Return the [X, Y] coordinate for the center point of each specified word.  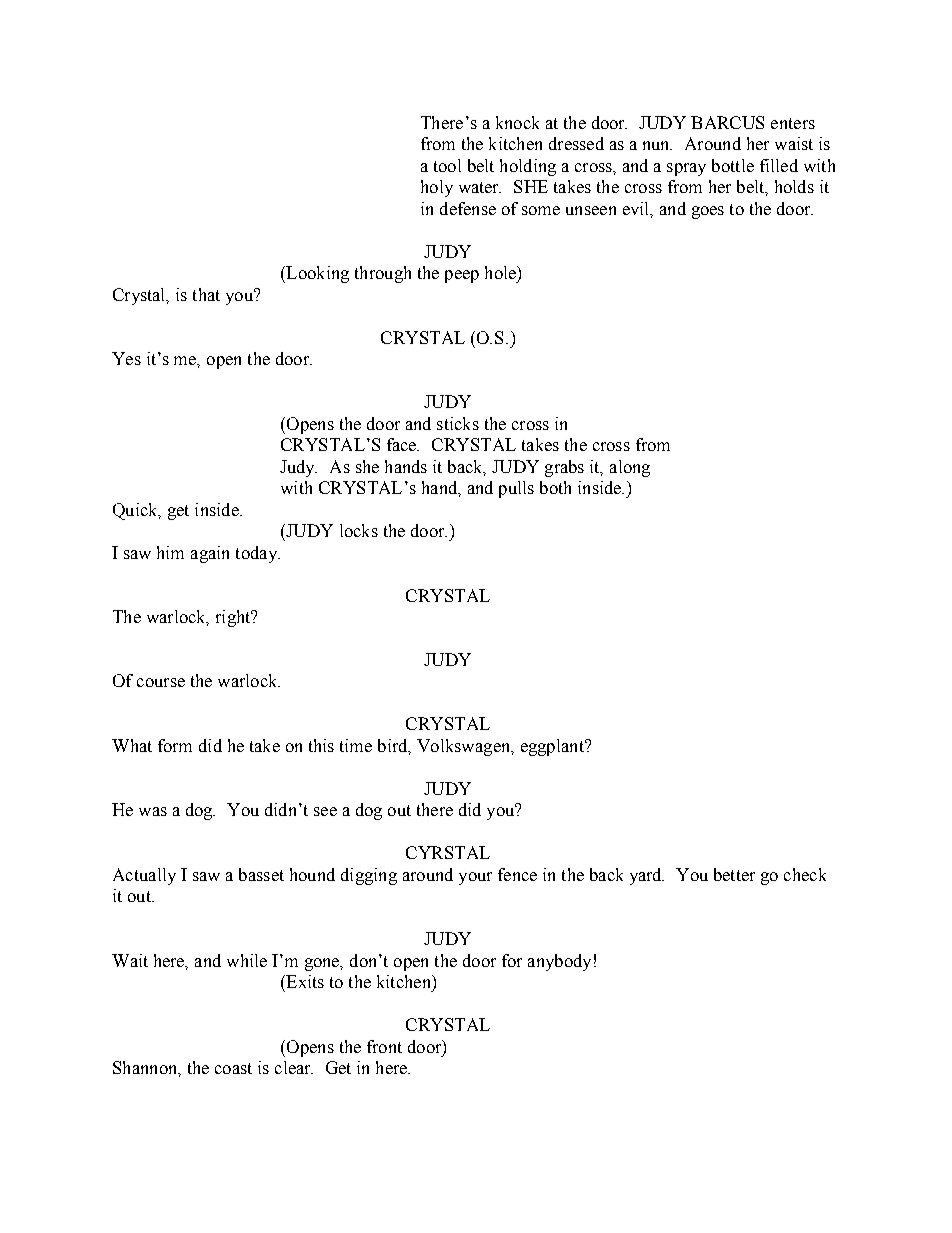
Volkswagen [465, 747]
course [161, 682]
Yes [126, 358]
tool [447, 165]
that [206, 294]
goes [708, 212]
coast [233, 1068]
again [210, 554]
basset [261, 874]
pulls [516, 489]
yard [647, 876]
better [734, 874]
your [475, 878]
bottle [733, 165]
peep [462, 276]
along [630, 468]
